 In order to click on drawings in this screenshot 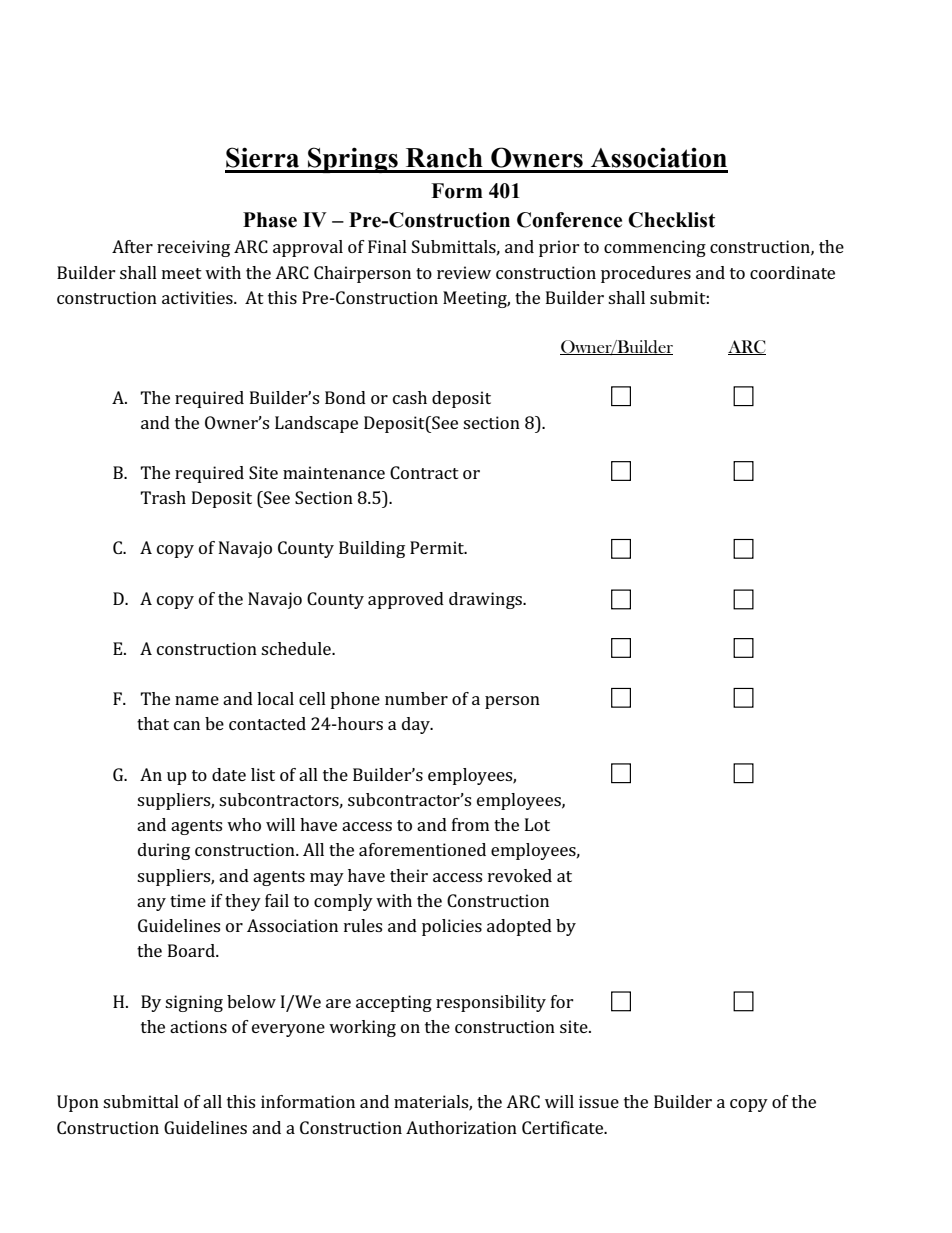, I will do `click(486, 600)`.
